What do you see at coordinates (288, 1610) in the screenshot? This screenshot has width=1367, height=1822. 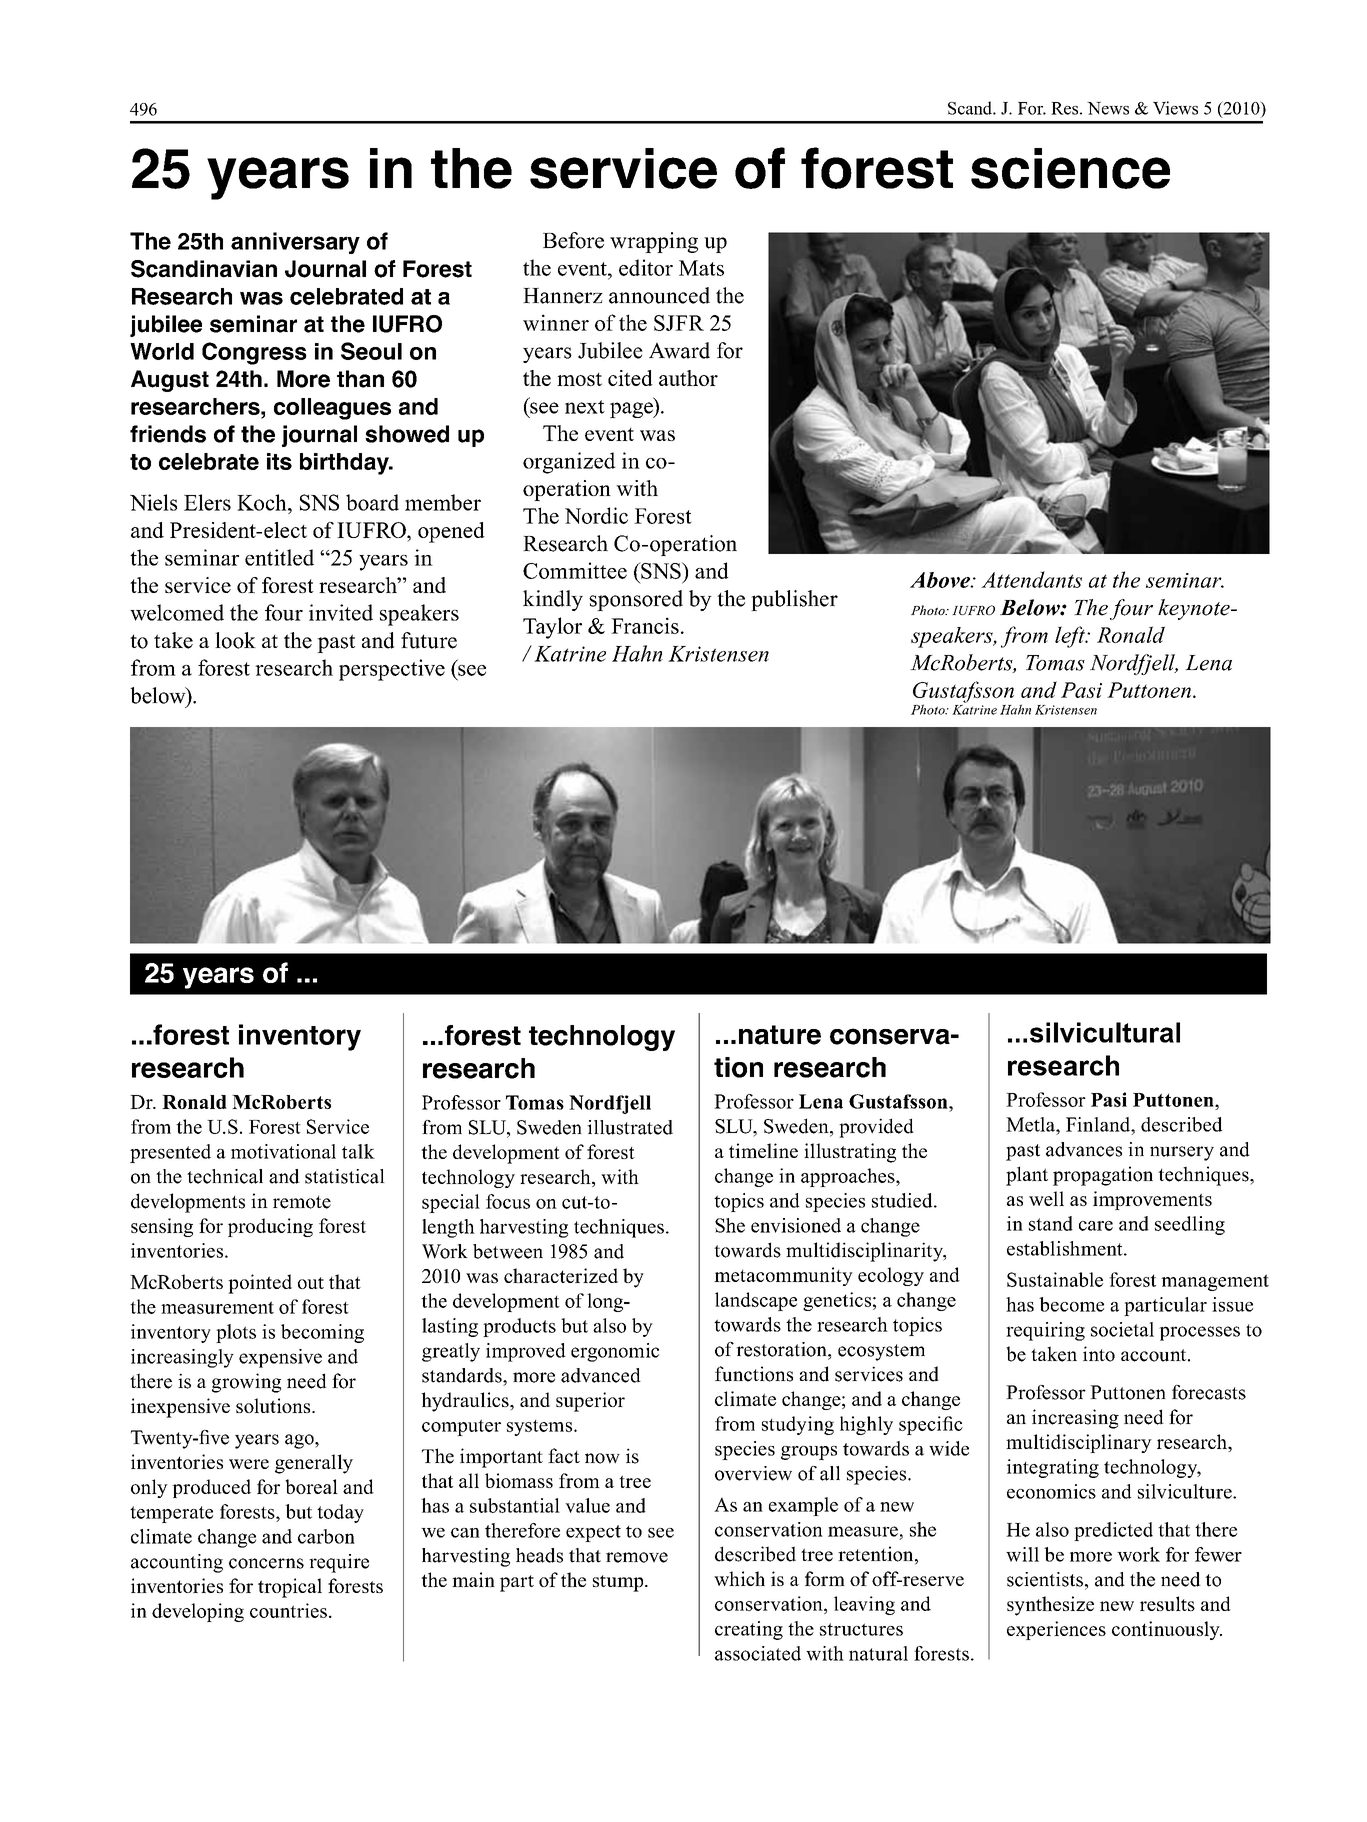 I see `countries` at bounding box center [288, 1610].
